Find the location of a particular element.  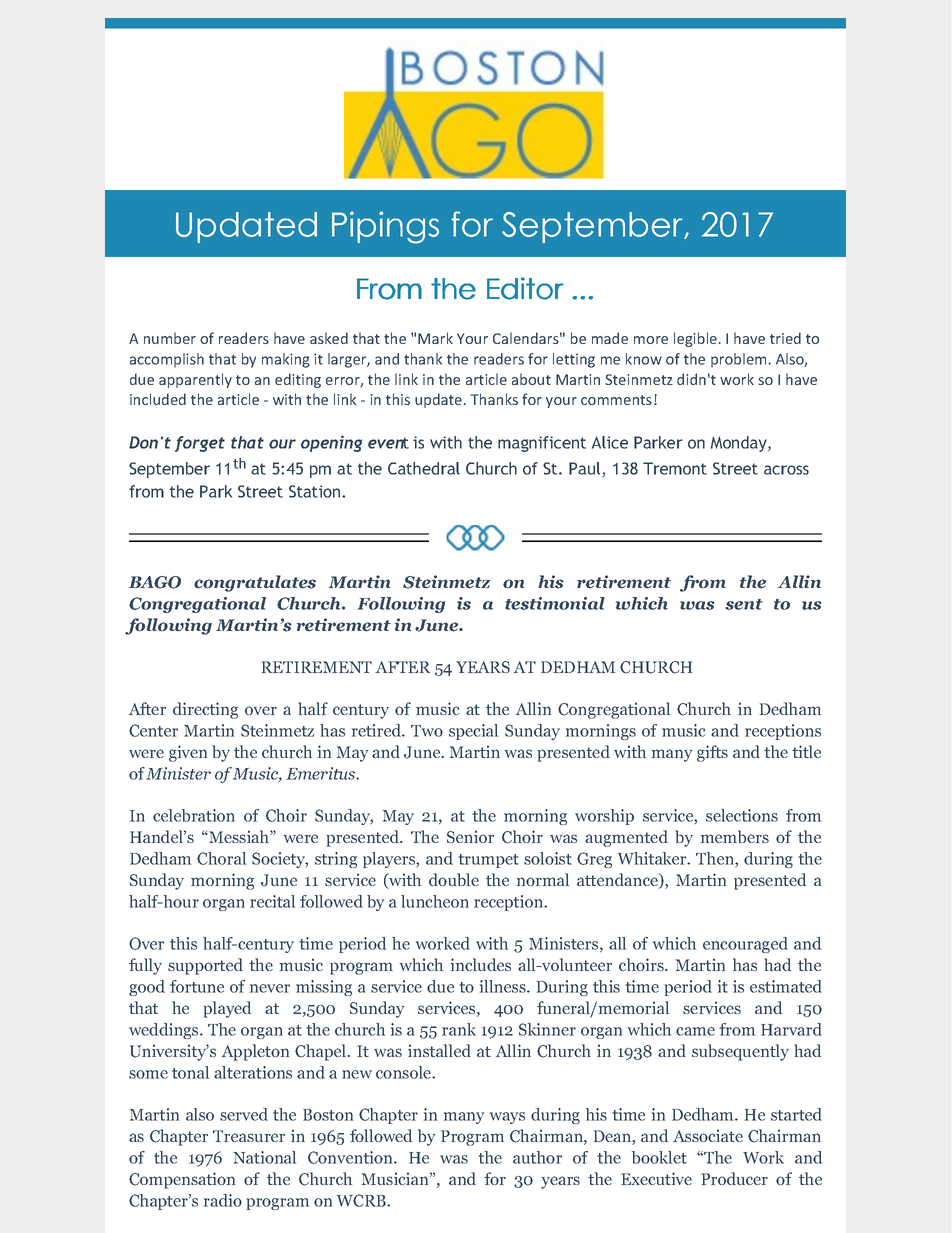

encouraged is located at coordinates (745, 945).
